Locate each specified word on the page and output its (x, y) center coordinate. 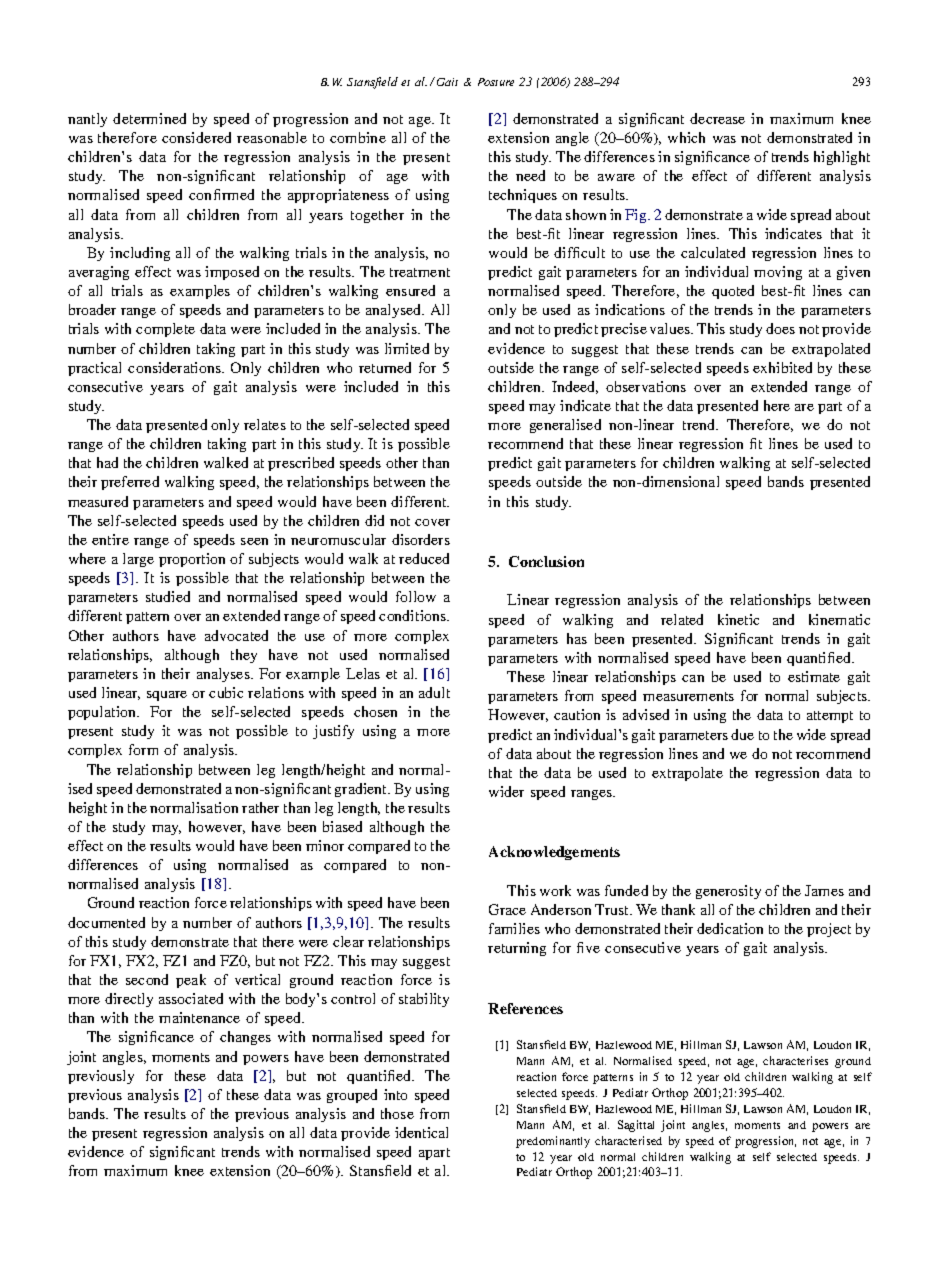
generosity (728, 892)
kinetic (738, 619)
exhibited (782, 367)
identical (421, 1132)
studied (168, 596)
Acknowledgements (554, 853)
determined (149, 118)
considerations (175, 367)
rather (260, 807)
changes (245, 1038)
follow (416, 596)
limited (407, 348)
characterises (795, 1060)
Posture (496, 82)
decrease (717, 118)
